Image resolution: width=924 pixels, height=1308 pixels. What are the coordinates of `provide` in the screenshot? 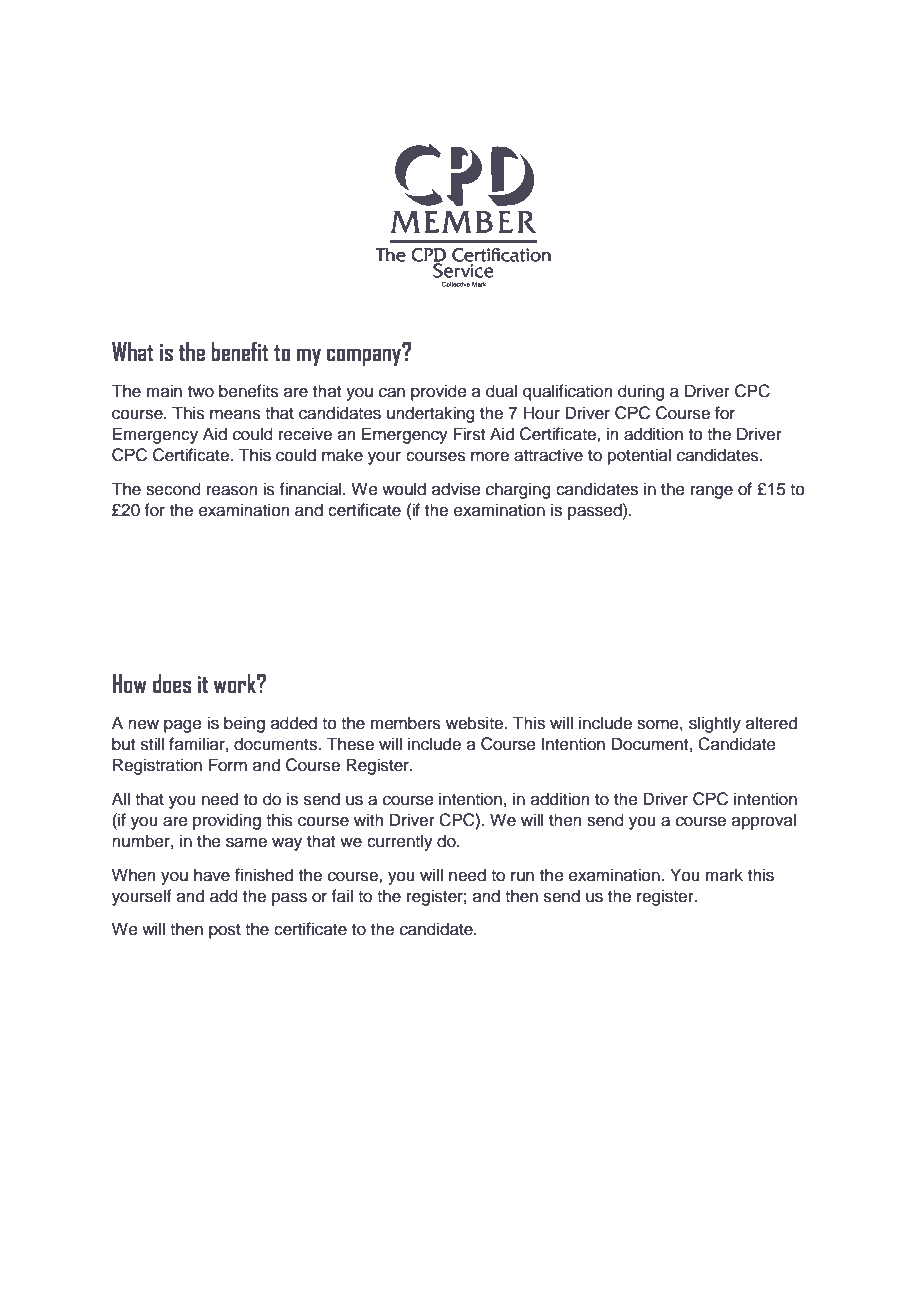 It's located at (439, 392).
